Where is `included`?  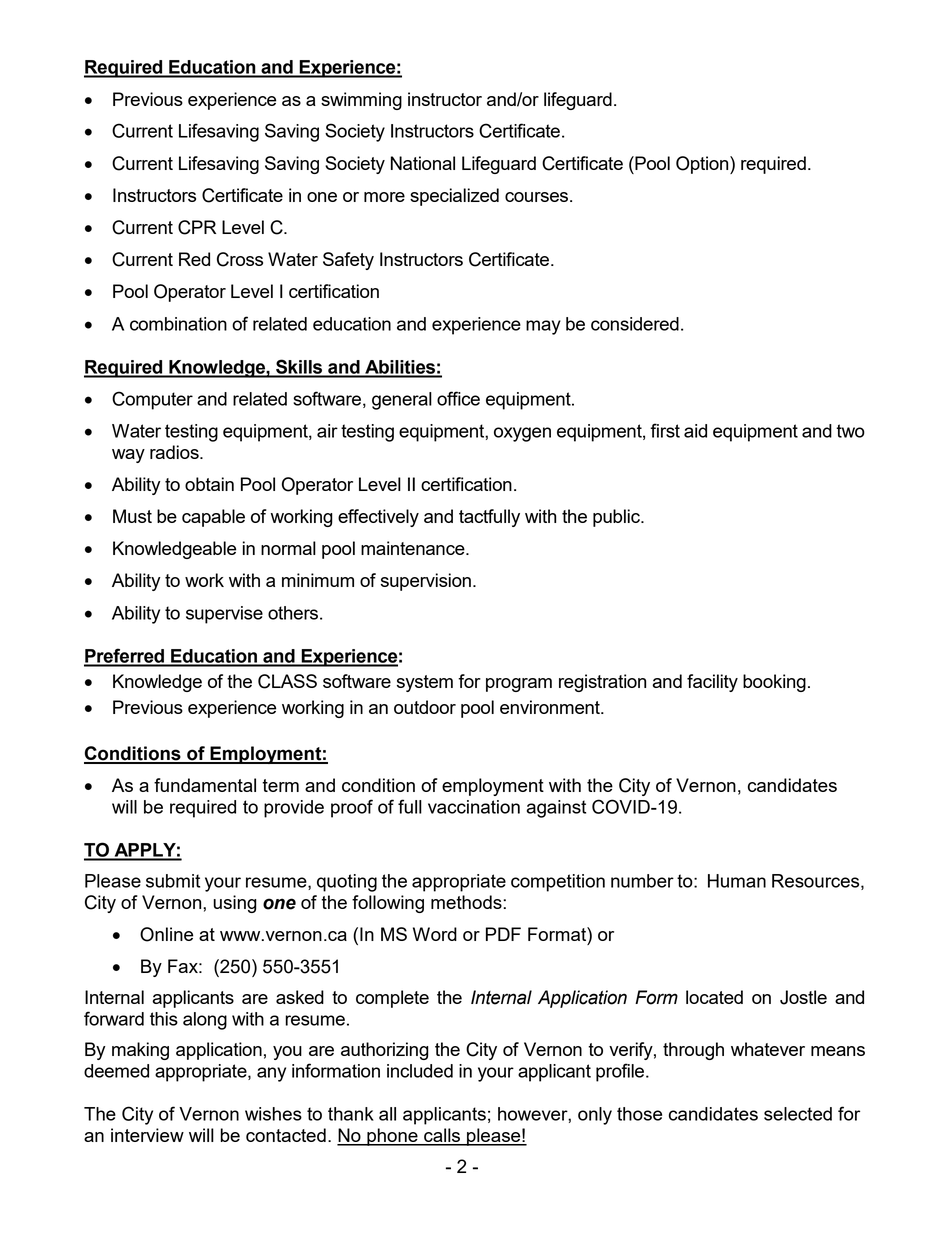 included is located at coordinates (420, 1071).
